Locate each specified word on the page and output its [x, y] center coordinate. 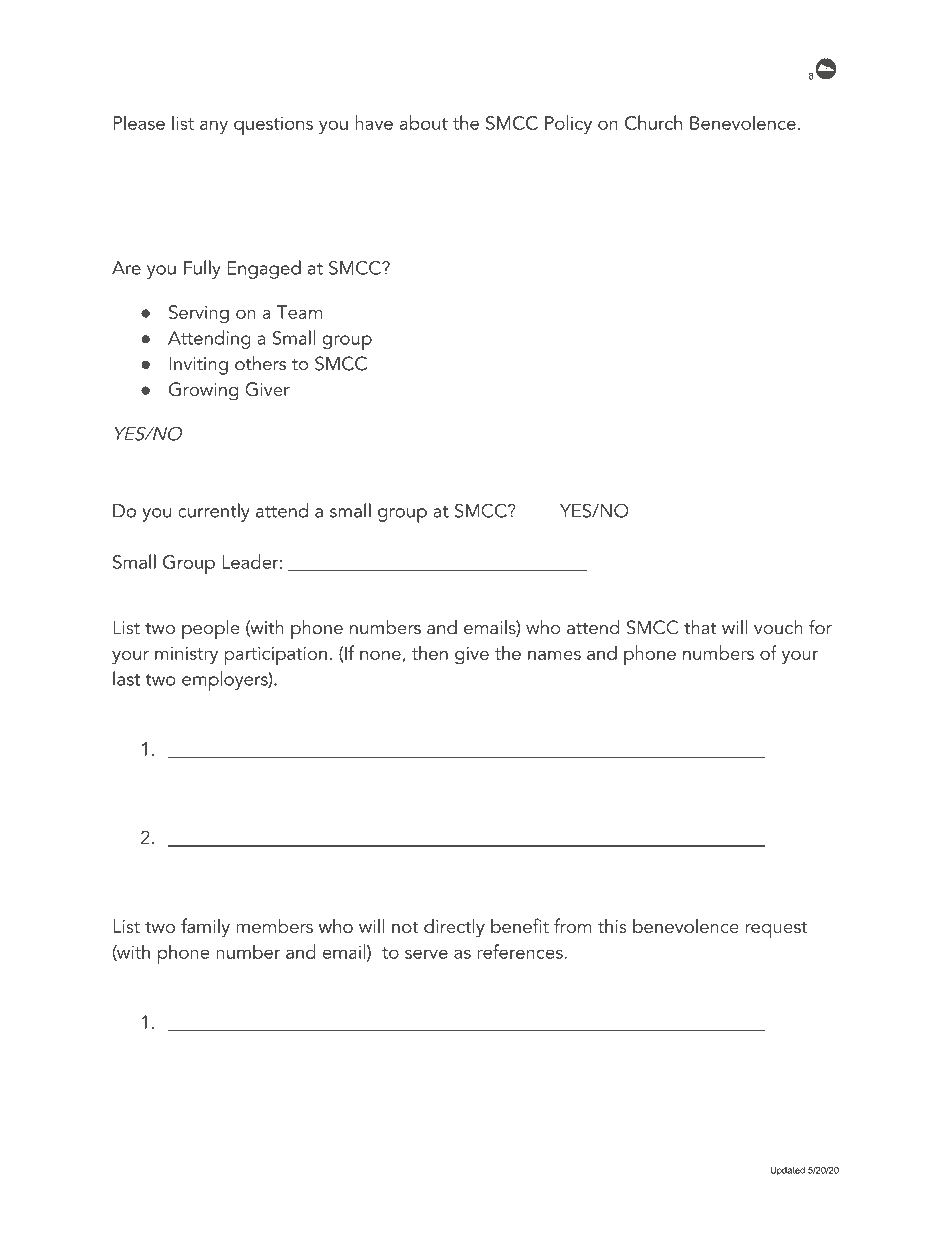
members [274, 925]
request [776, 930]
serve [426, 954]
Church [653, 122]
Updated [787, 1171]
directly [454, 928]
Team [299, 312]
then [430, 652]
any [214, 127]
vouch [778, 627]
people [211, 630]
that [700, 627]
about [424, 122]
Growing [203, 391]
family [205, 928]
